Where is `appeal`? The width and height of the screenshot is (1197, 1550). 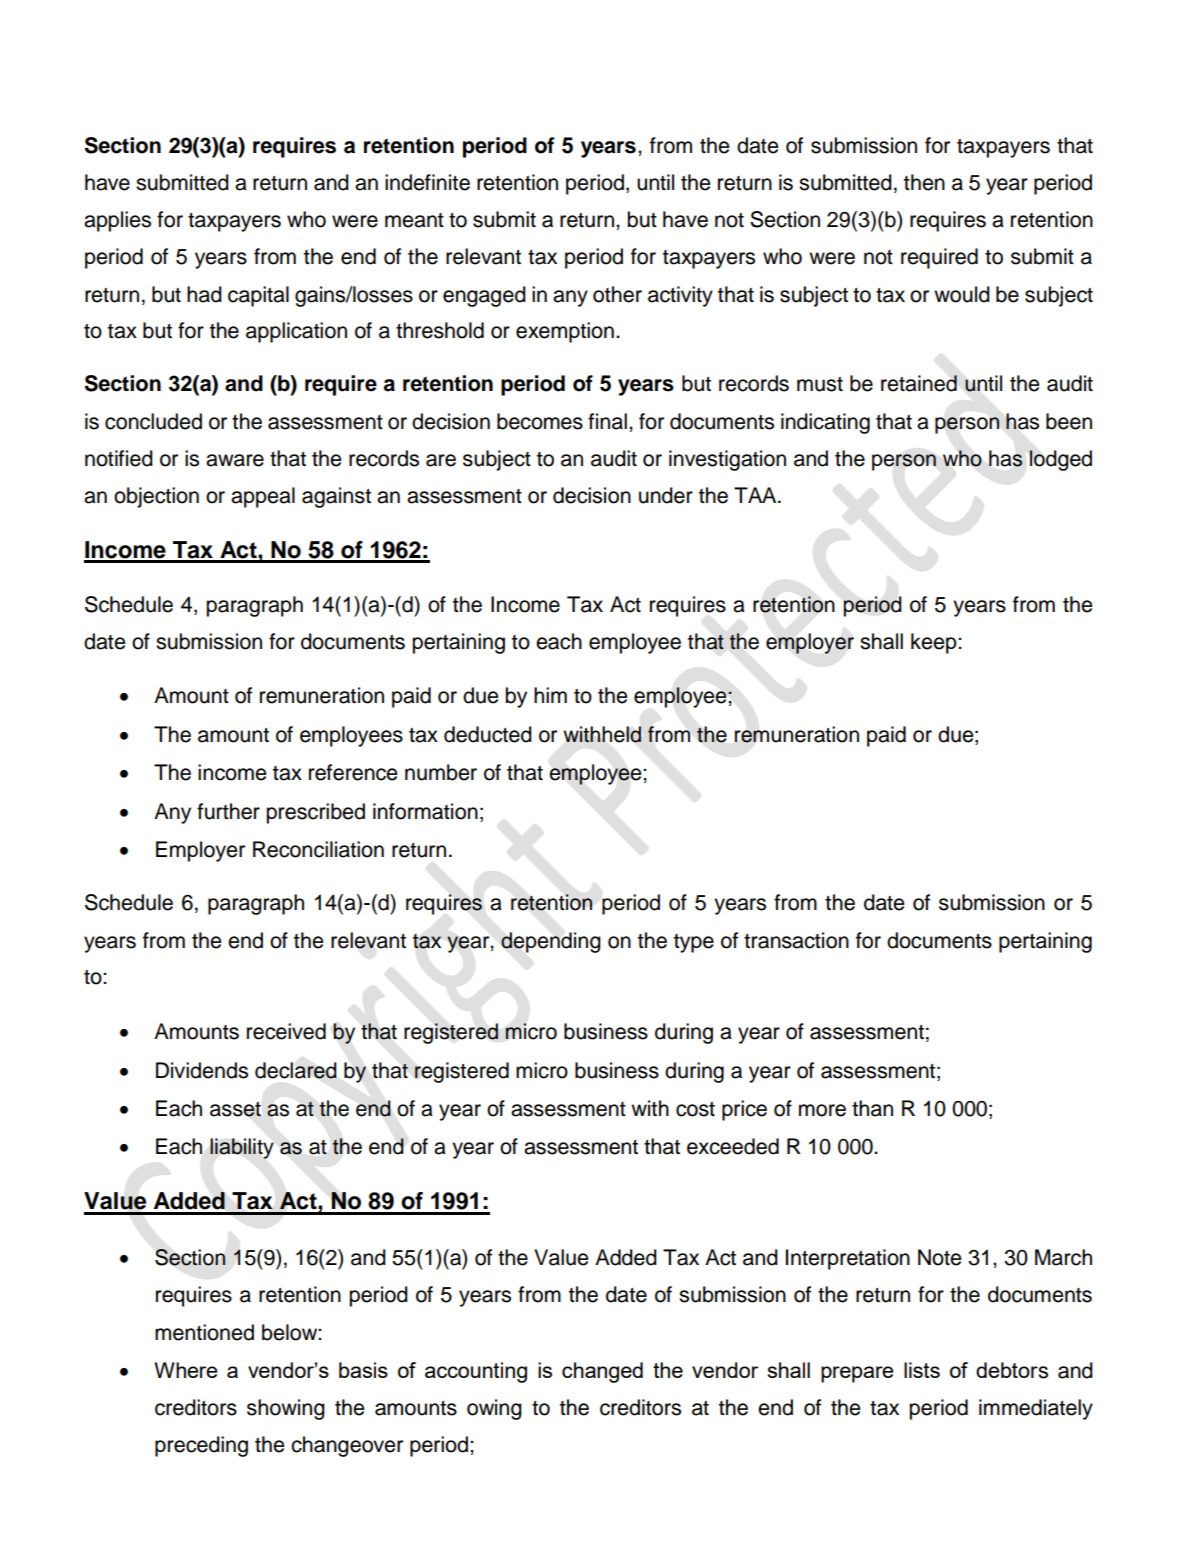 appeal is located at coordinates (263, 497).
